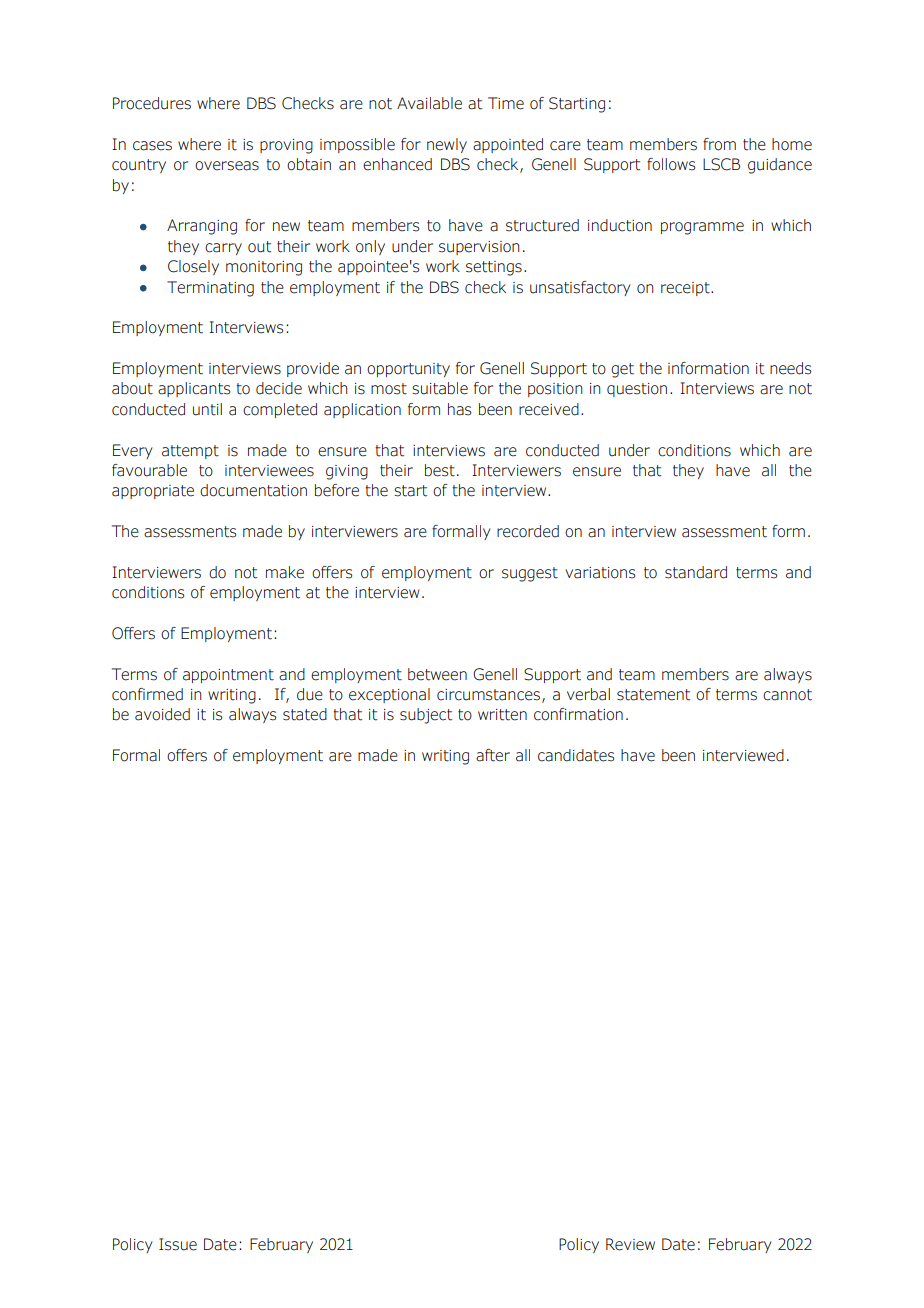 The width and height of the screenshot is (924, 1308). Describe the element at coordinates (630, 1244) in the screenshot. I see `Review` at that location.
